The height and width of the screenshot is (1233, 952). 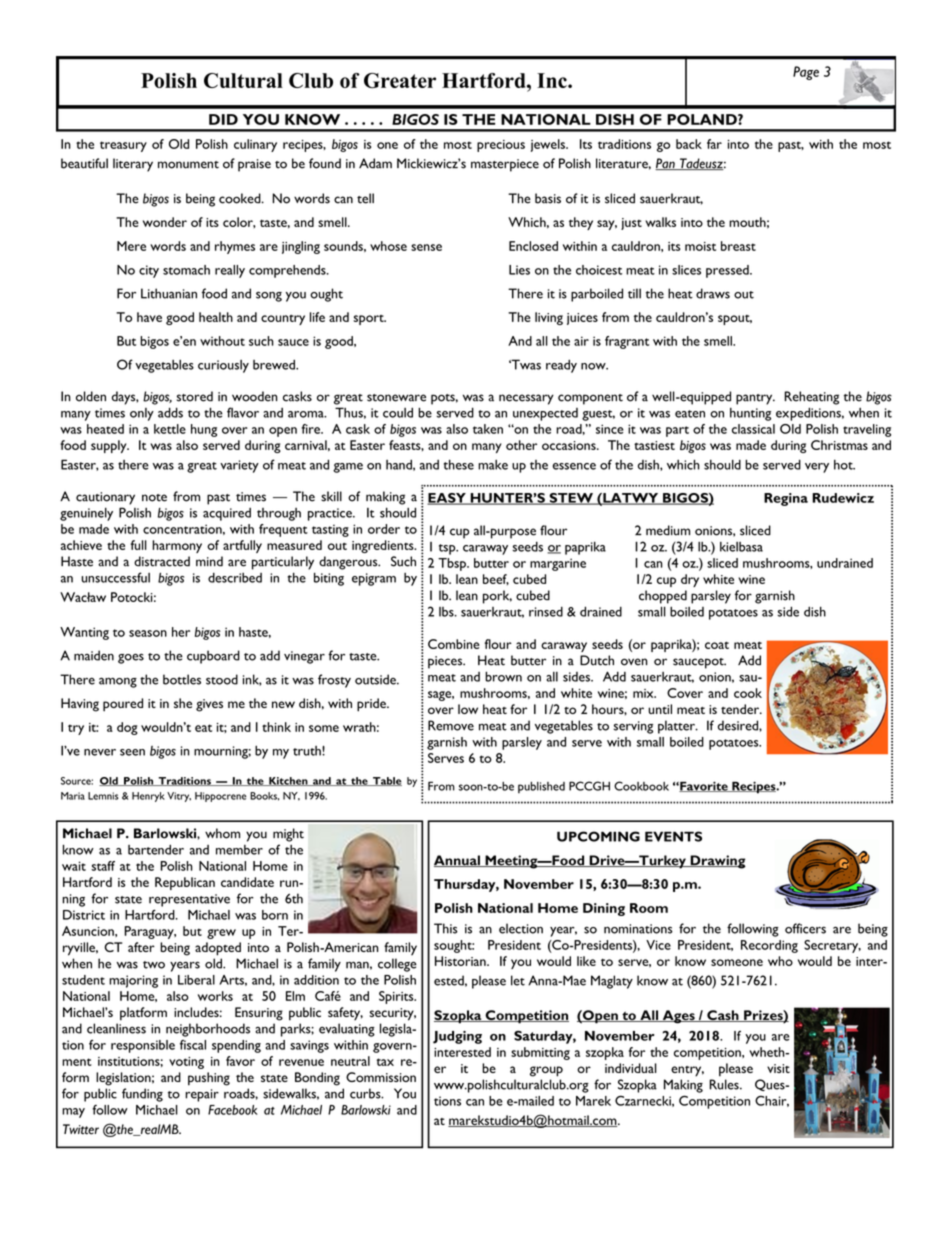 I want to click on group, so click(x=546, y=1071).
